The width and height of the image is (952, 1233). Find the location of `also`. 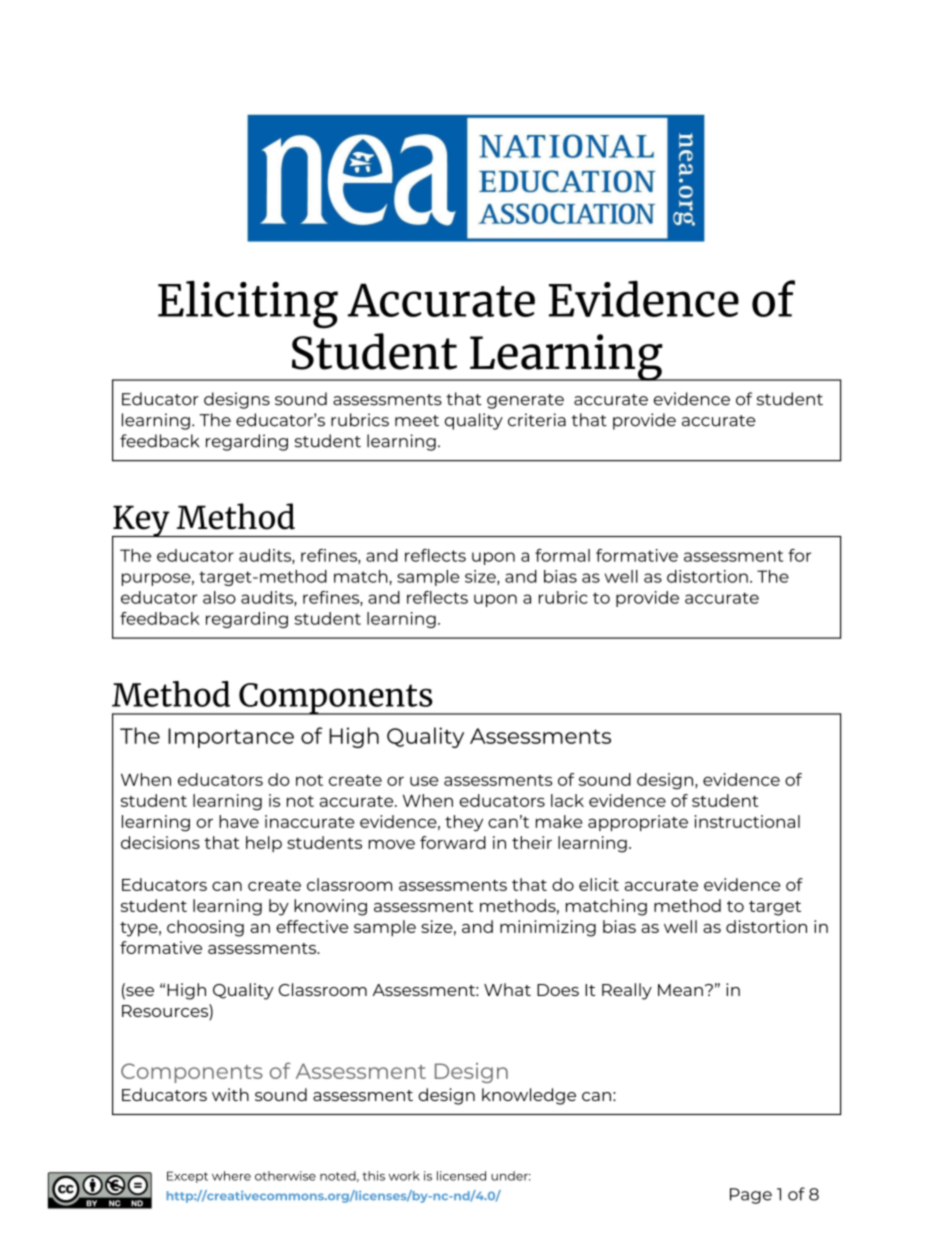

also is located at coordinates (219, 597).
